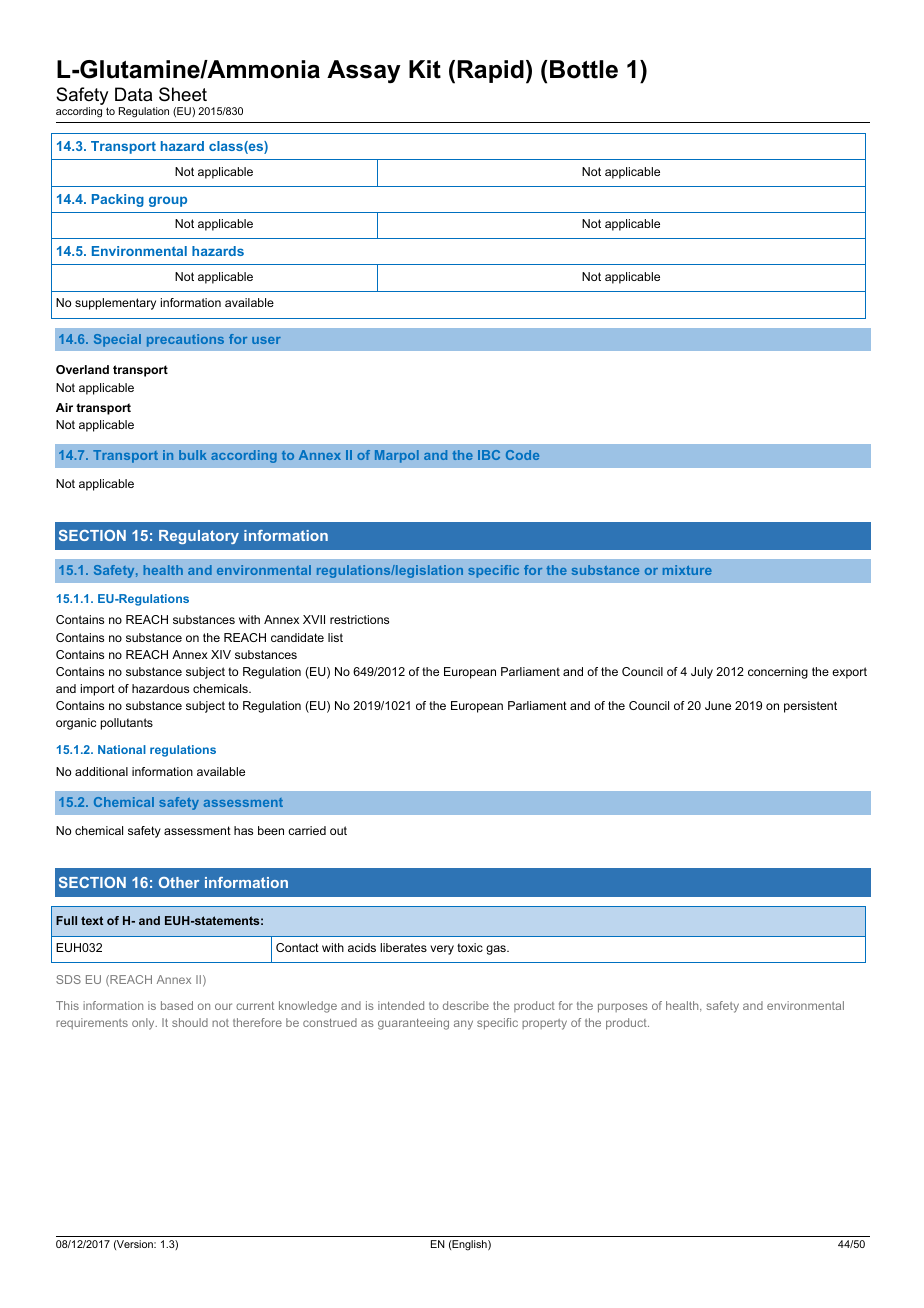 This screenshot has height=1308, width=924. I want to click on XIV, so click(221, 654).
